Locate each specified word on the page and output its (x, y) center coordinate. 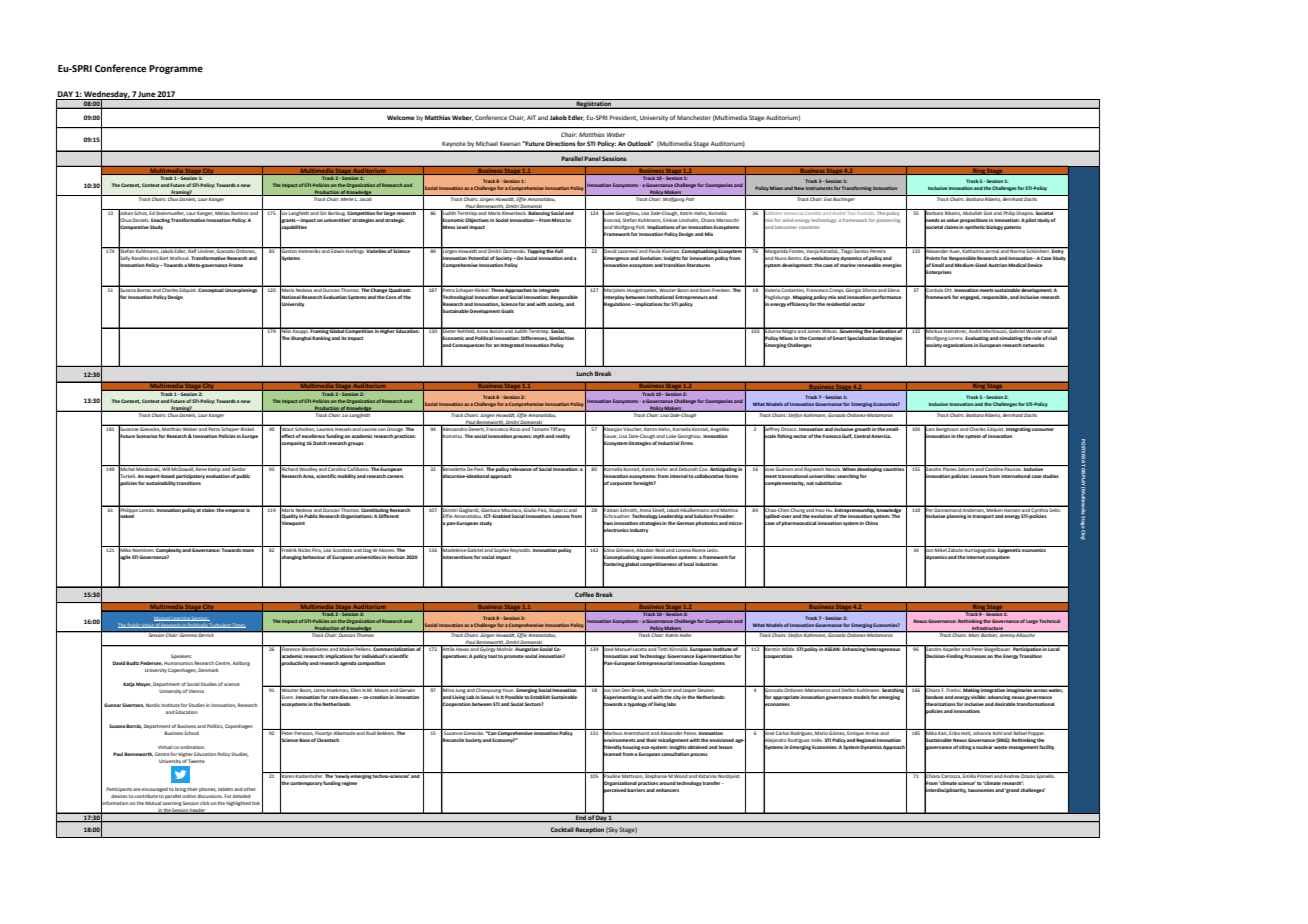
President (623, 118)
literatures (698, 265)
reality (562, 435)
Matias (222, 212)
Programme (176, 69)
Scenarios (147, 436)
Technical (1049, 621)
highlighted (238, 803)
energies (892, 265)
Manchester (694, 117)
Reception (589, 830)
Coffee (584, 594)
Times (238, 625)
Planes (950, 468)
